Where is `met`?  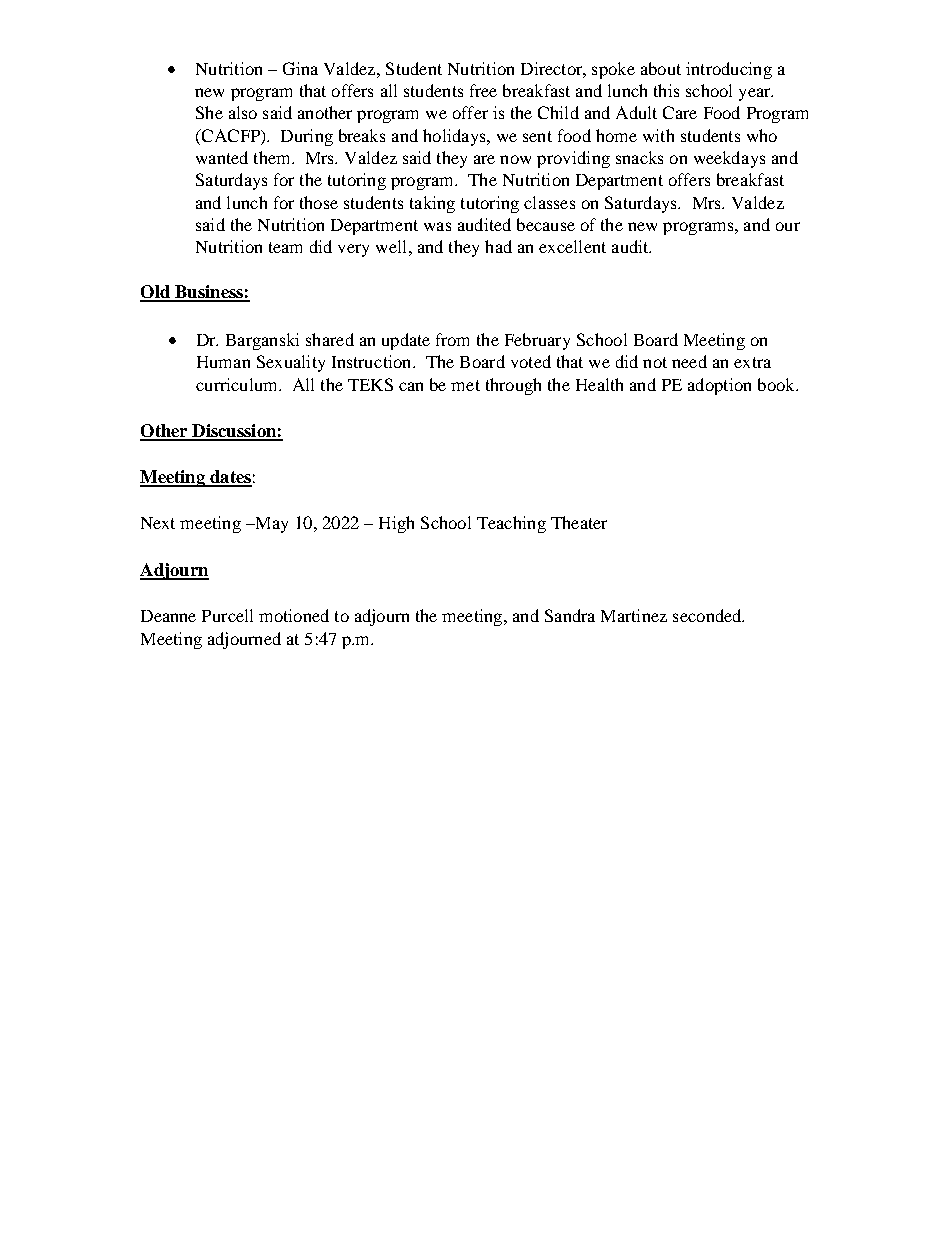
met is located at coordinates (465, 385).
